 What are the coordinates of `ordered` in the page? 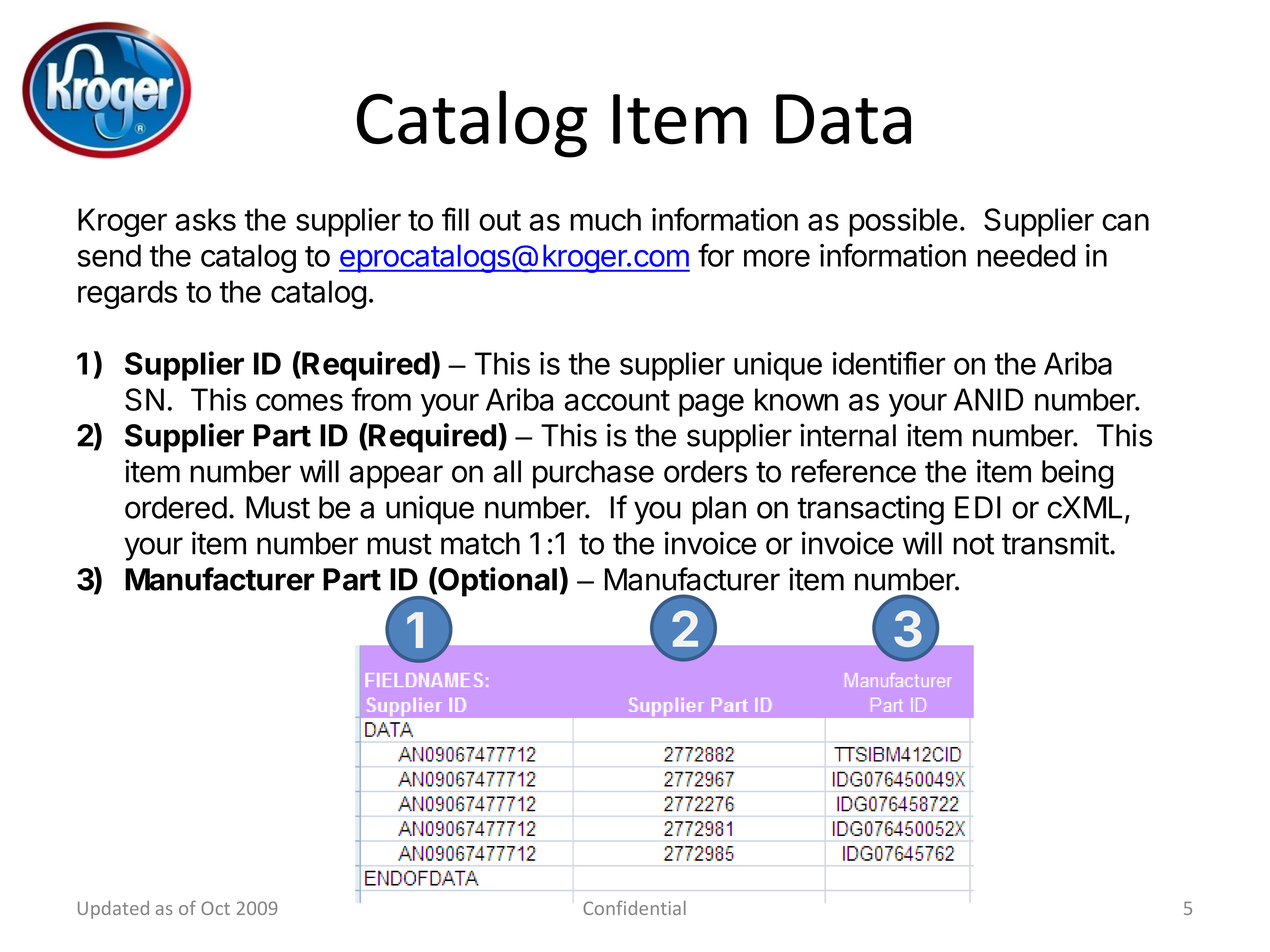 It's located at (176, 507).
